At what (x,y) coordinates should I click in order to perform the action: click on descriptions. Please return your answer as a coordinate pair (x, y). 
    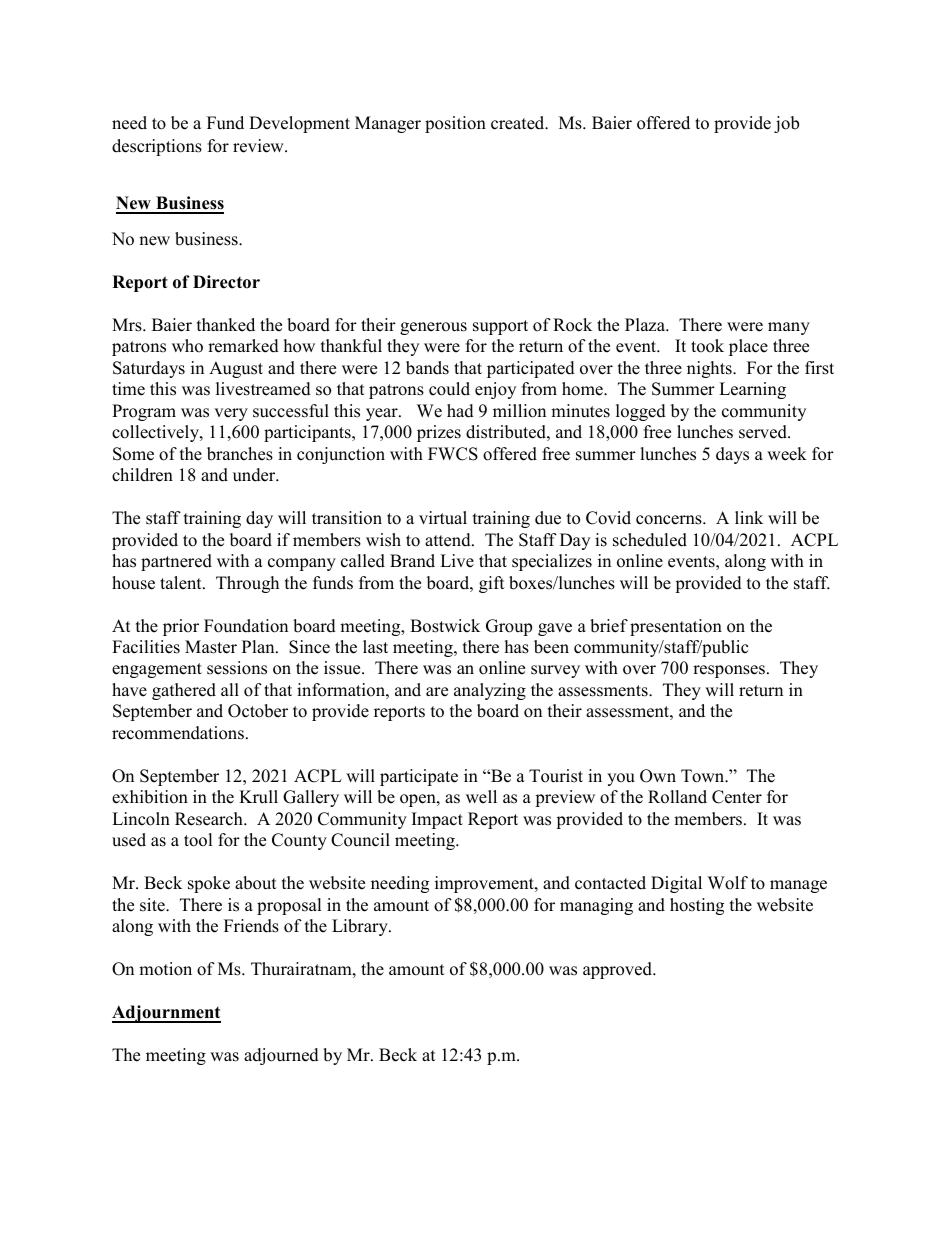
    Looking at the image, I should click on (157, 147).
